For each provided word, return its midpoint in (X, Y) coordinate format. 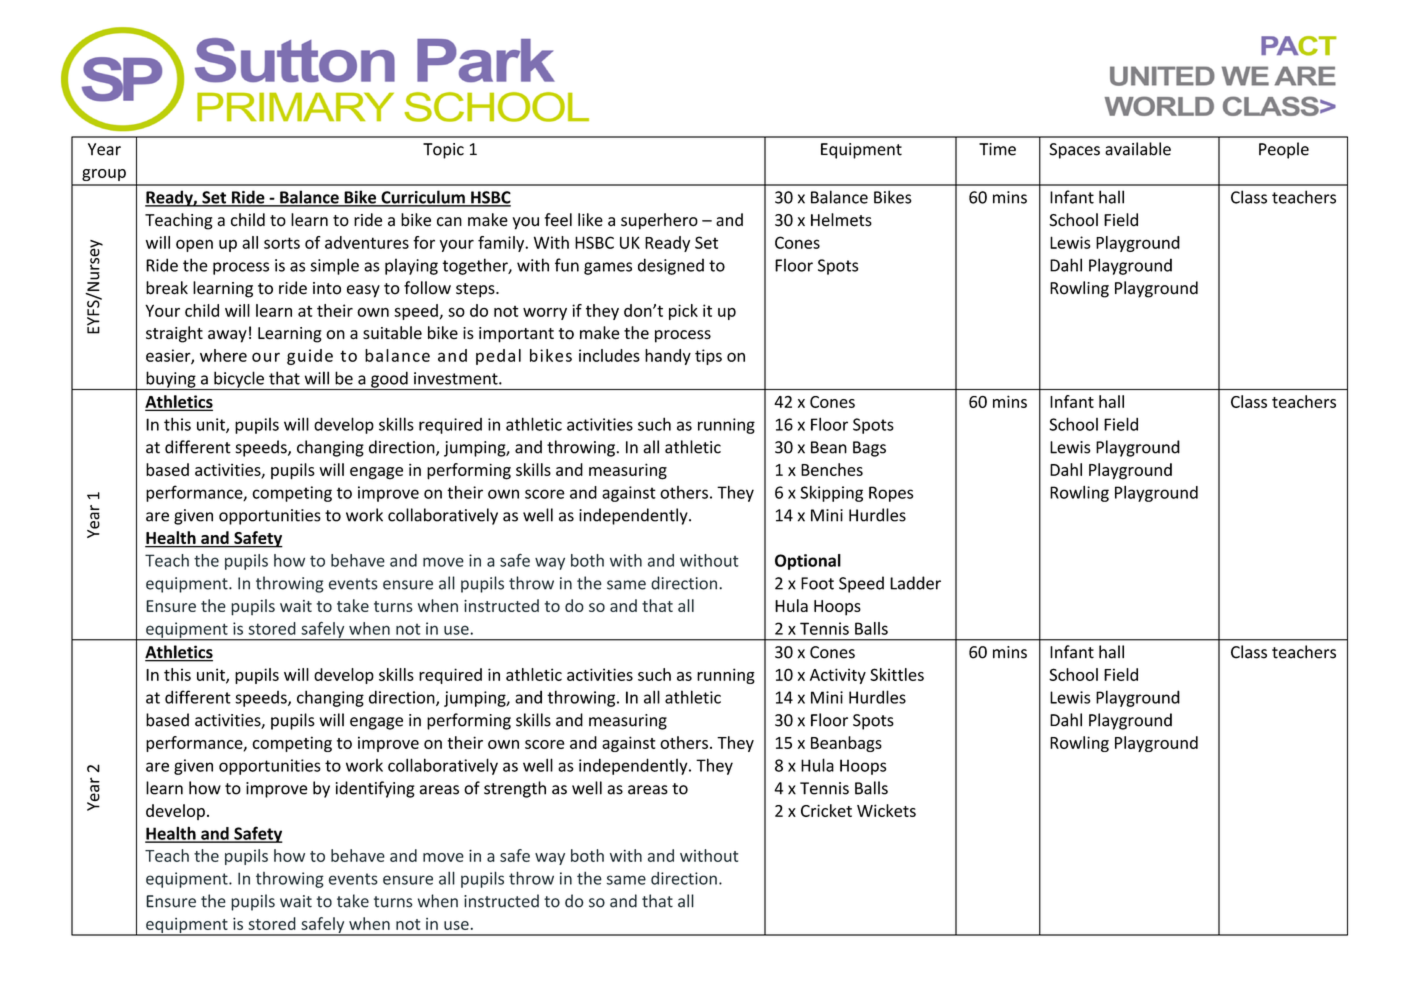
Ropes (891, 494)
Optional (808, 562)
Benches (832, 469)
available (1138, 149)
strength (515, 789)
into (327, 288)
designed (671, 266)
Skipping (831, 494)
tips (708, 357)
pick (683, 312)
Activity (838, 676)
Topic (443, 151)
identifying (375, 789)
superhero (659, 221)
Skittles (897, 674)
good (389, 380)
